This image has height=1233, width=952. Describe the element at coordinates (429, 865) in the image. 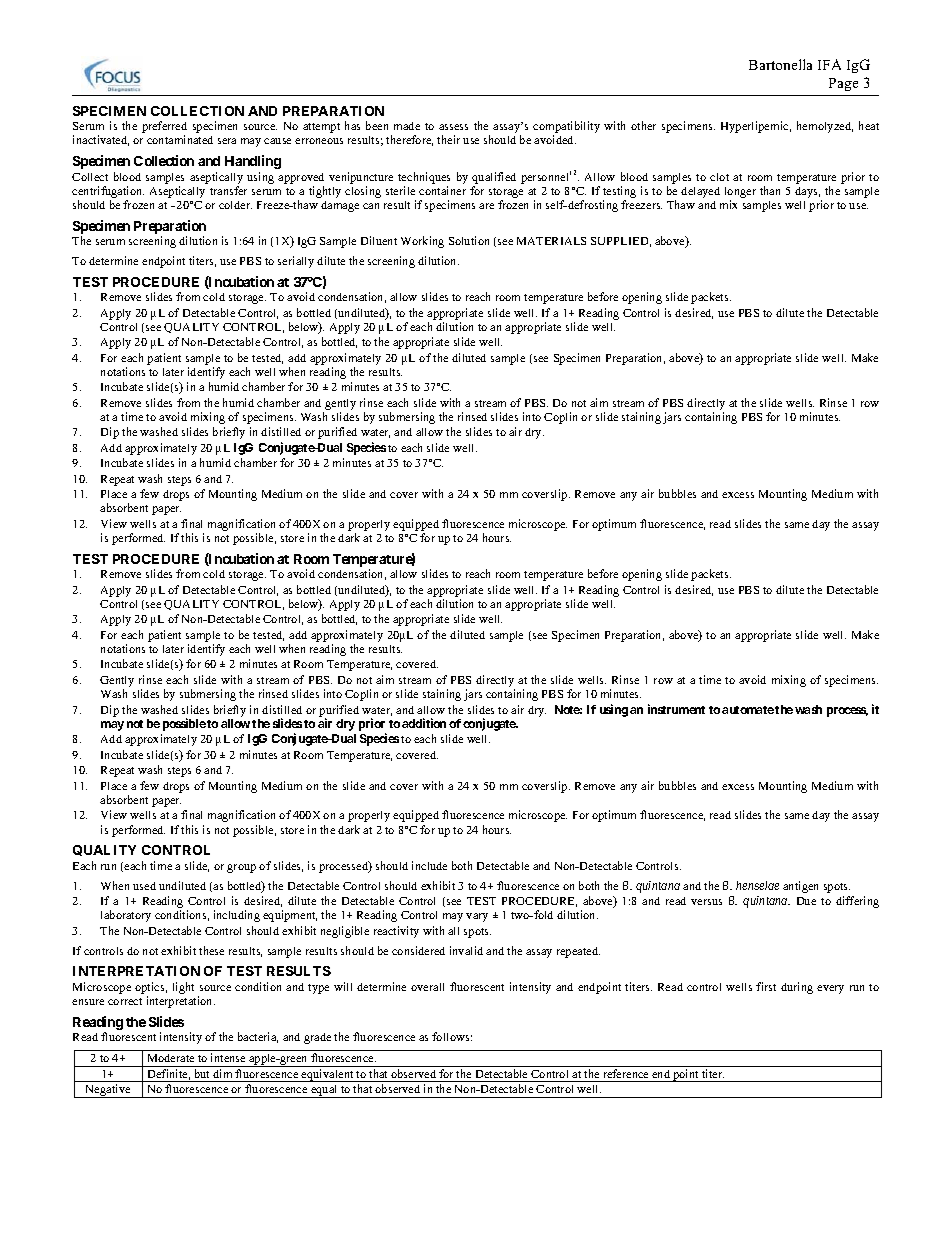

I see `include` at that location.
